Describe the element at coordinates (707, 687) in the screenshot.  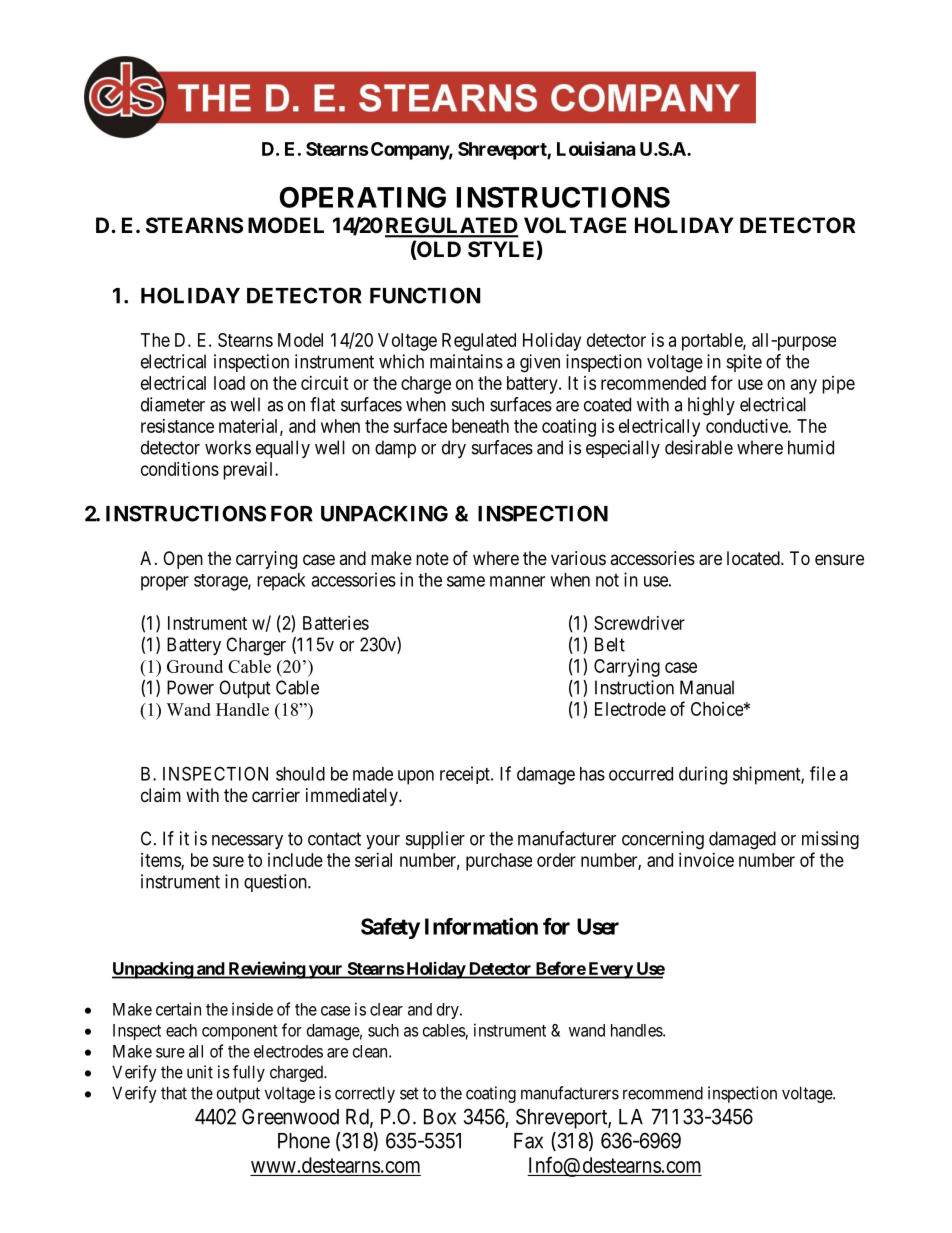
I see `Manual` at that location.
